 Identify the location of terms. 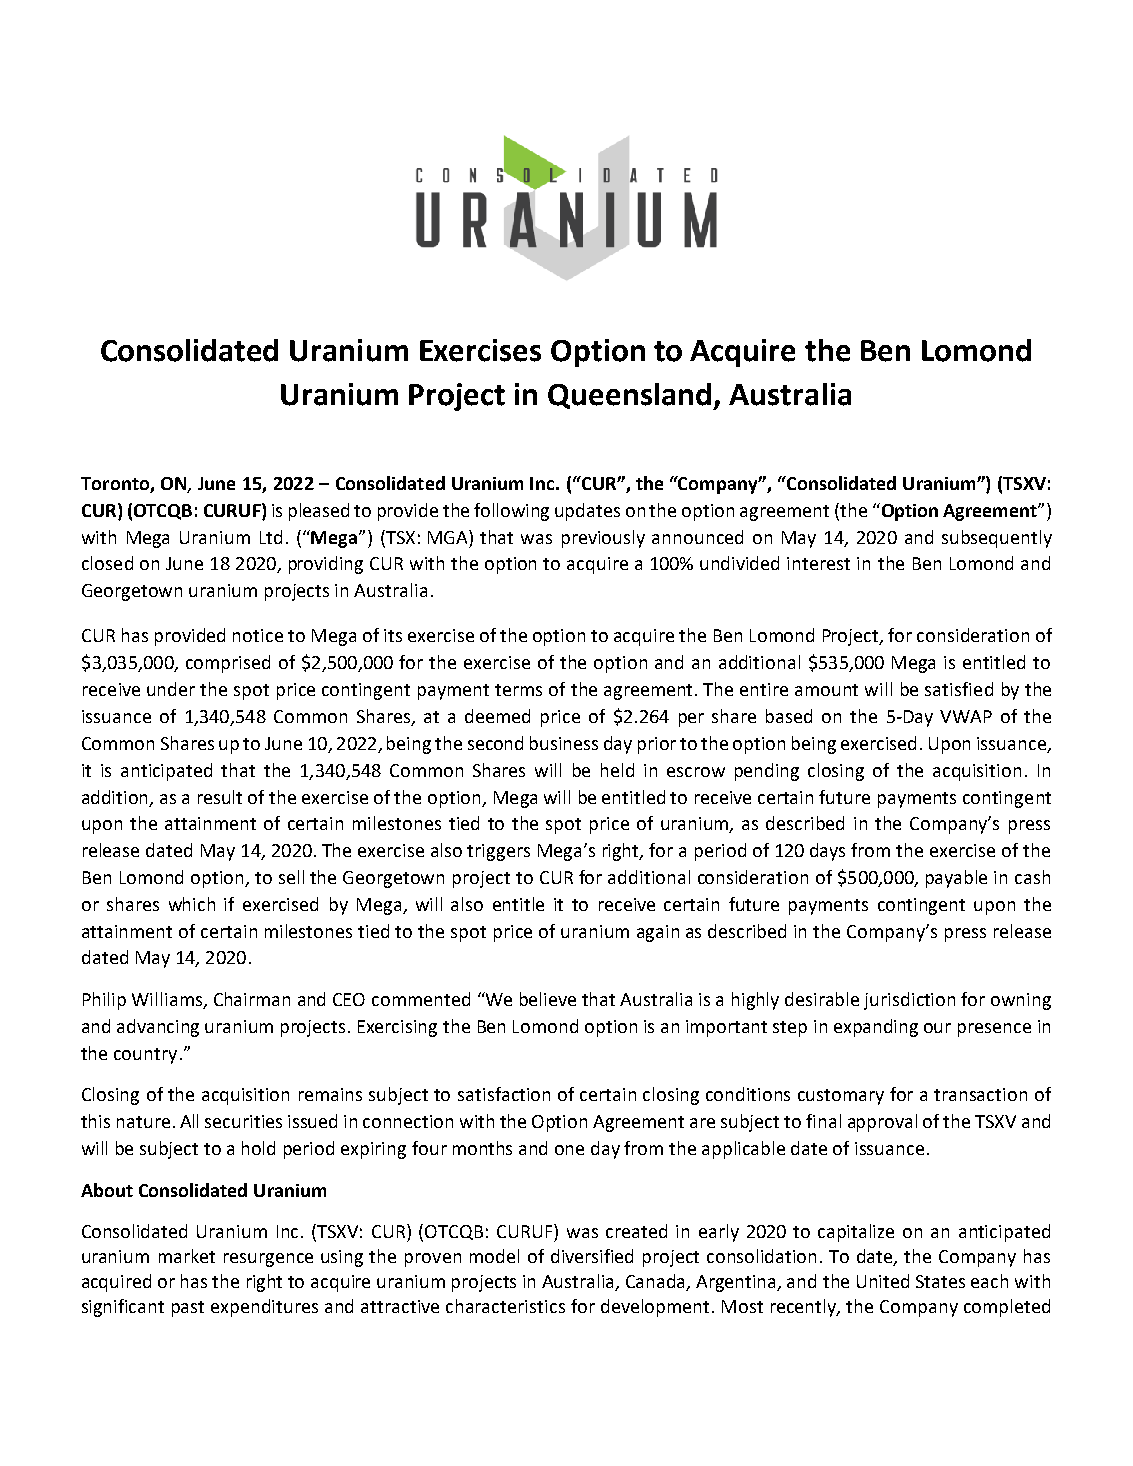
(518, 690).
